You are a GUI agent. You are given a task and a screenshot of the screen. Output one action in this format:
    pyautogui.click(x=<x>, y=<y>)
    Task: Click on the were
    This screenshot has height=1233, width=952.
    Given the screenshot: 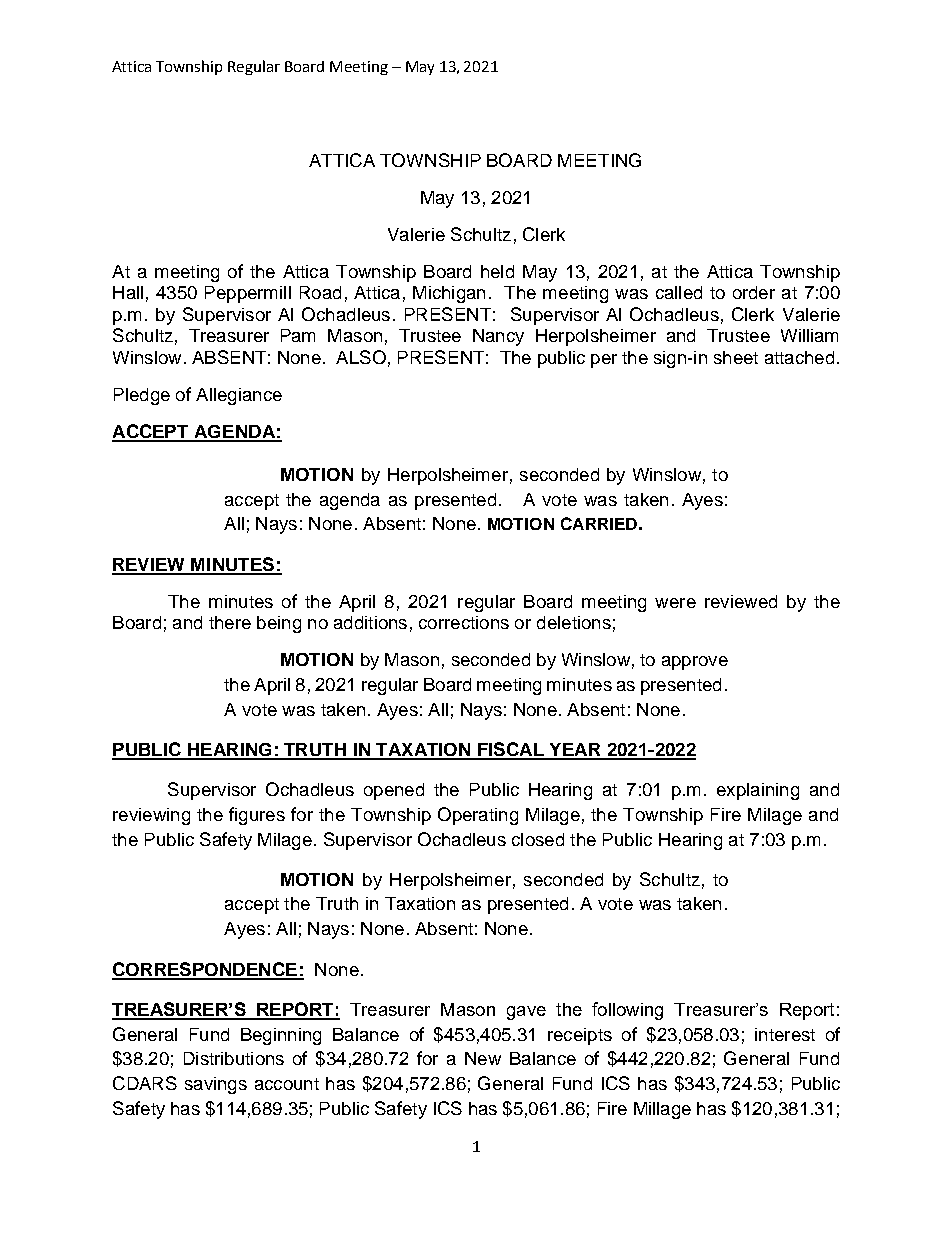 What is the action you would take?
    pyautogui.click(x=675, y=603)
